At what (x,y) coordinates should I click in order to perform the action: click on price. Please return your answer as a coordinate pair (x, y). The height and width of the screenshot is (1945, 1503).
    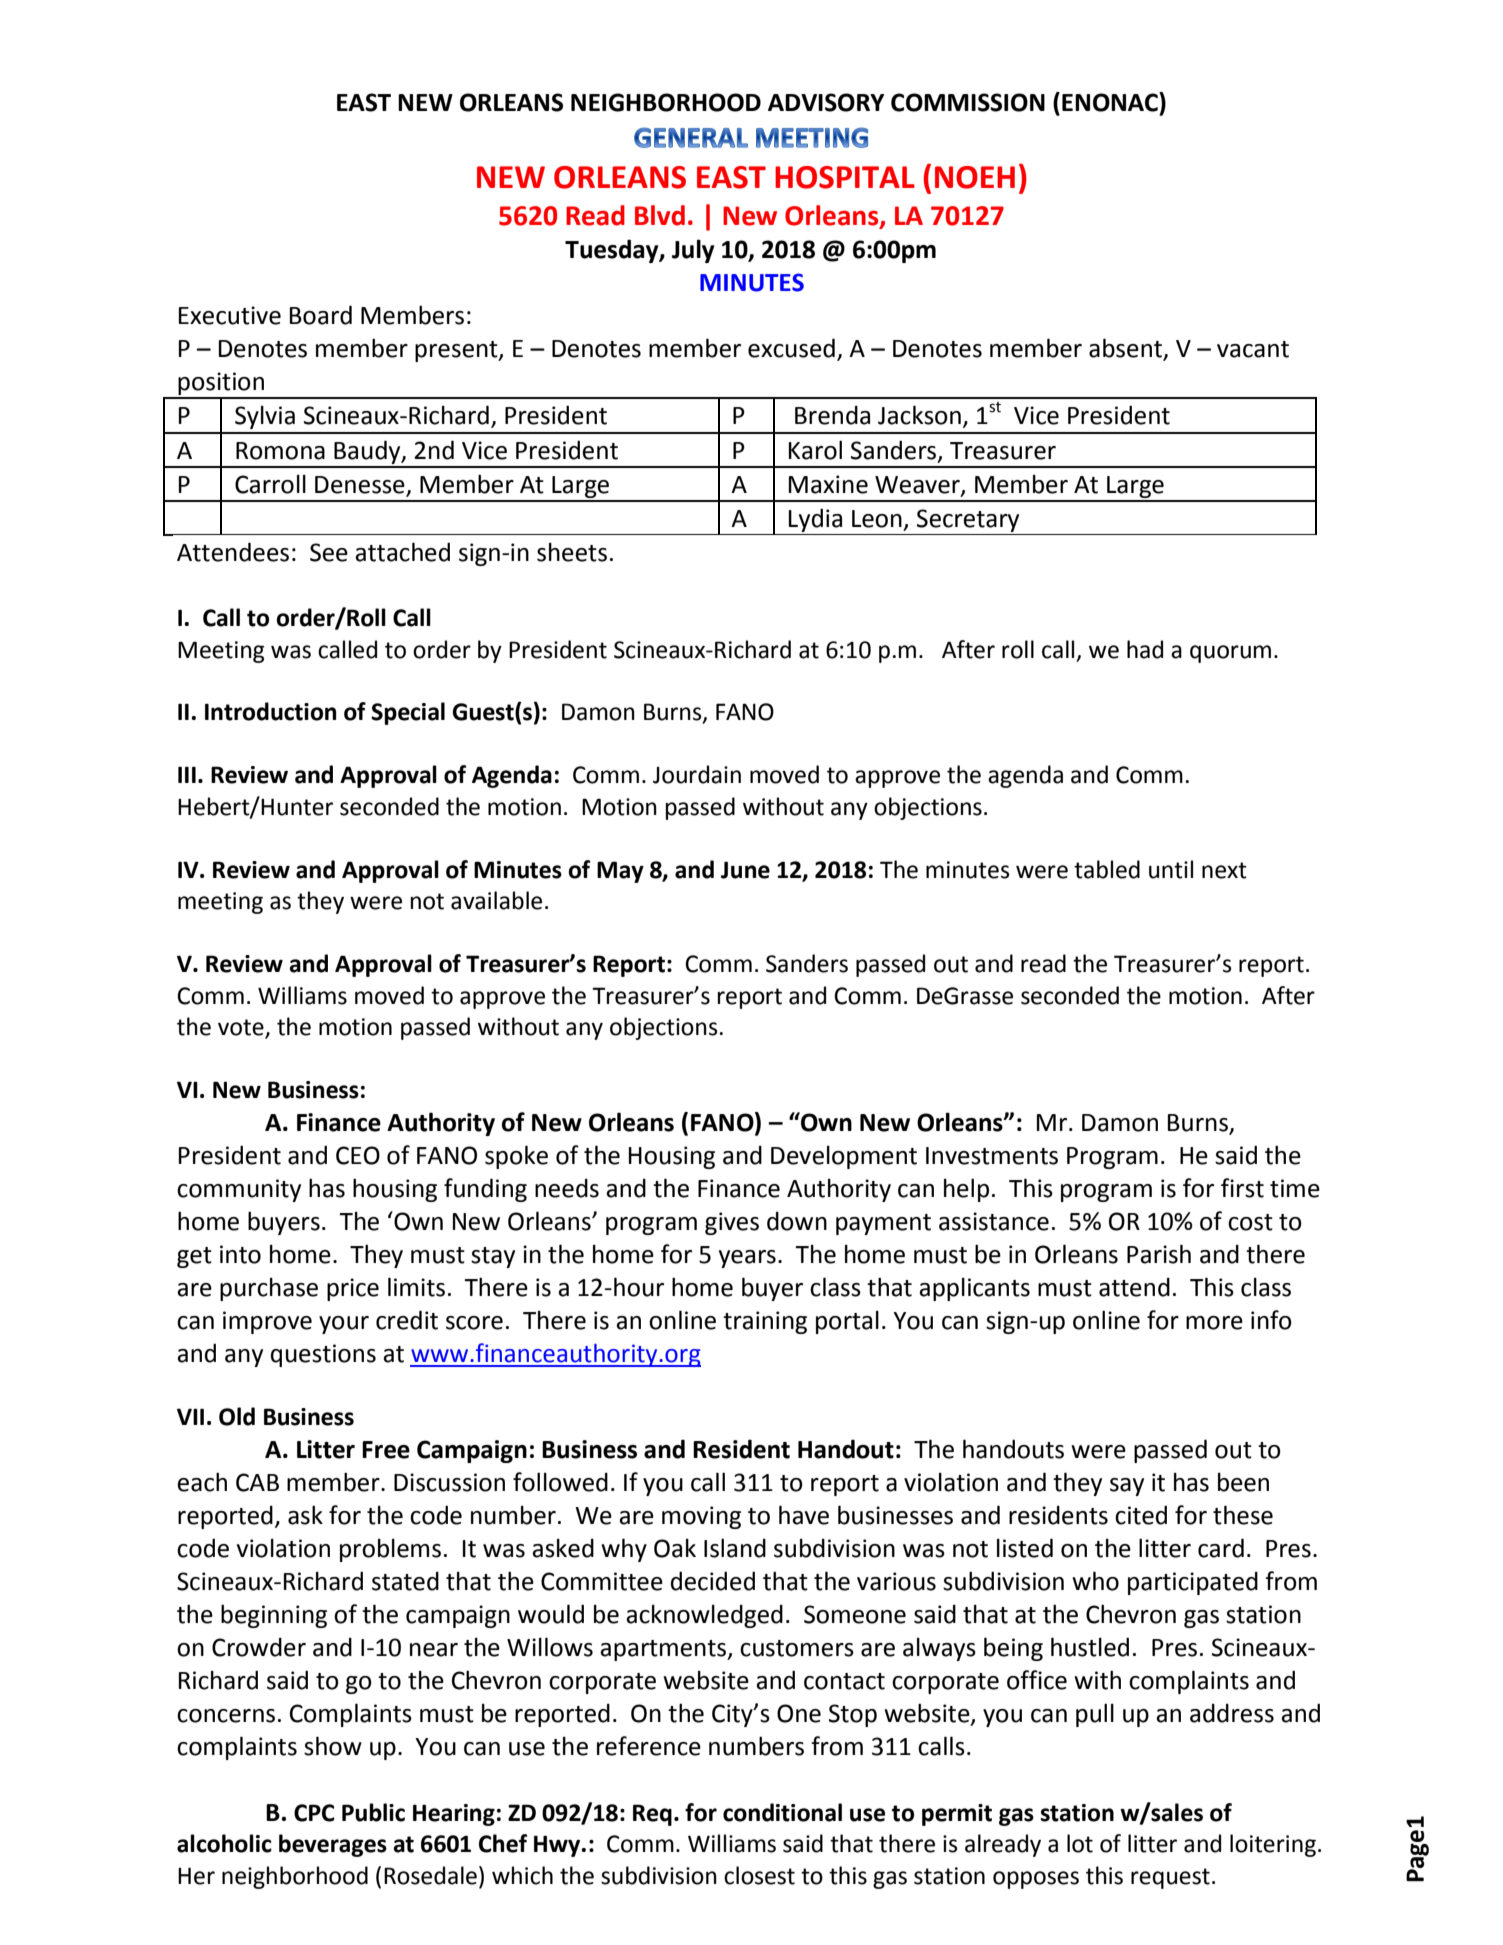
    Looking at the image, I should click on (353, 1289).
